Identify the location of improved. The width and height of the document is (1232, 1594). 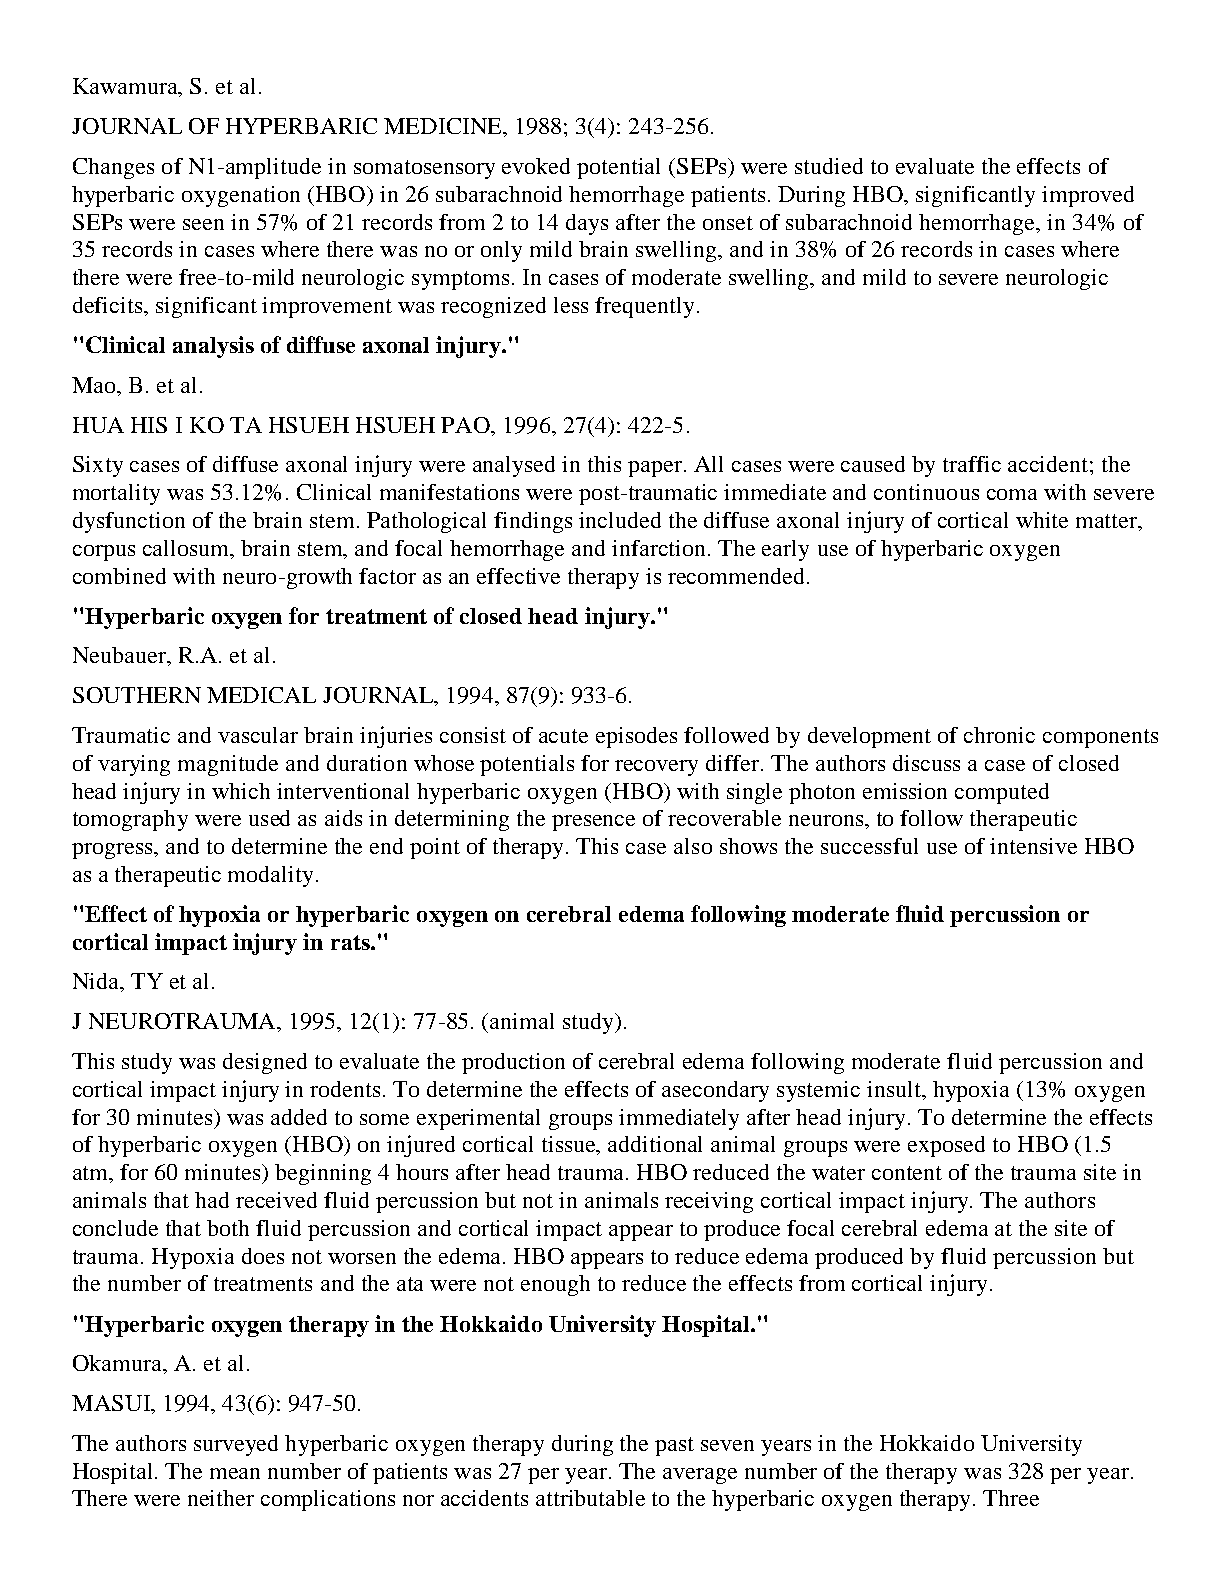
(1088, 196).
